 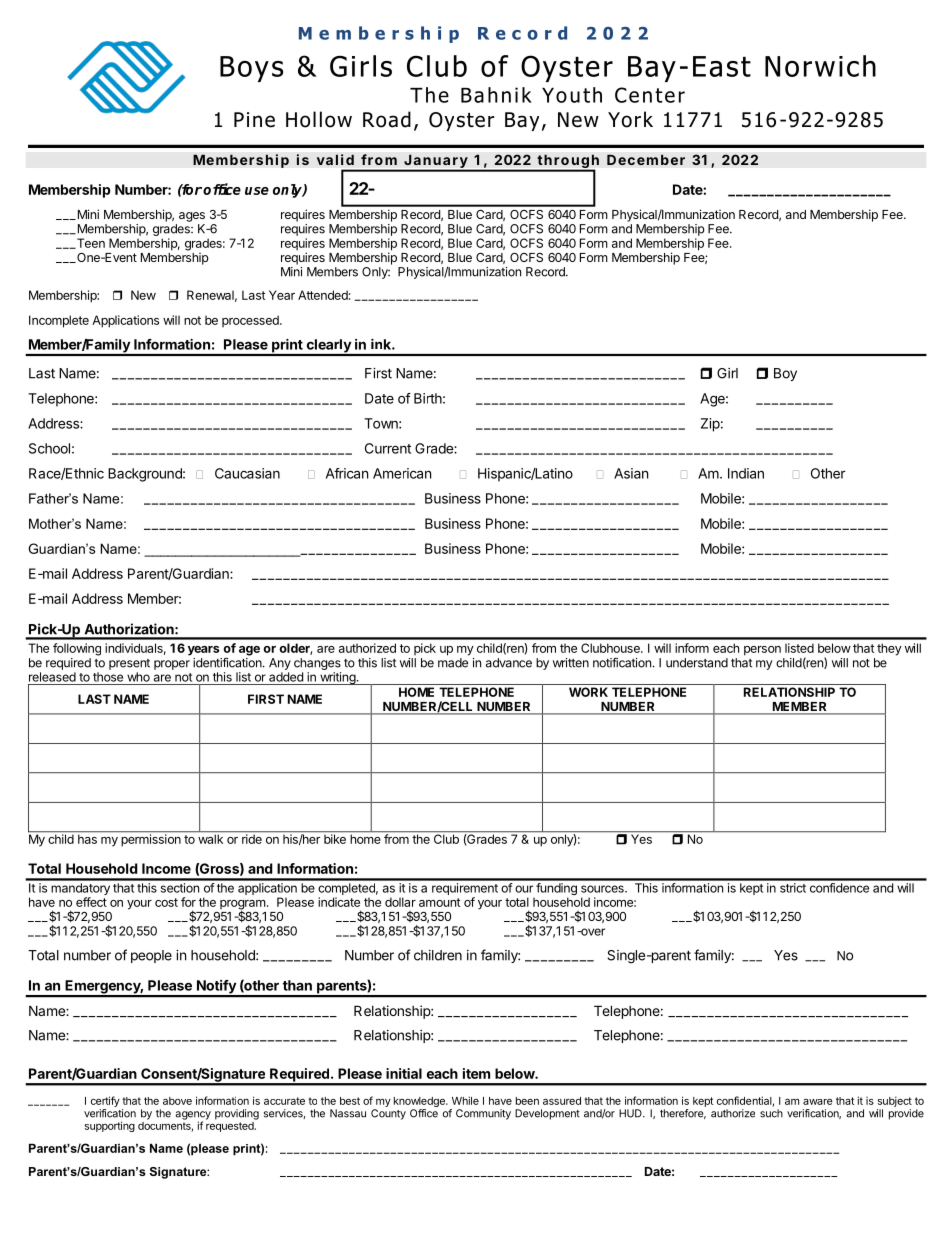 I want to click on Pine, so click(x=254, y=120).
